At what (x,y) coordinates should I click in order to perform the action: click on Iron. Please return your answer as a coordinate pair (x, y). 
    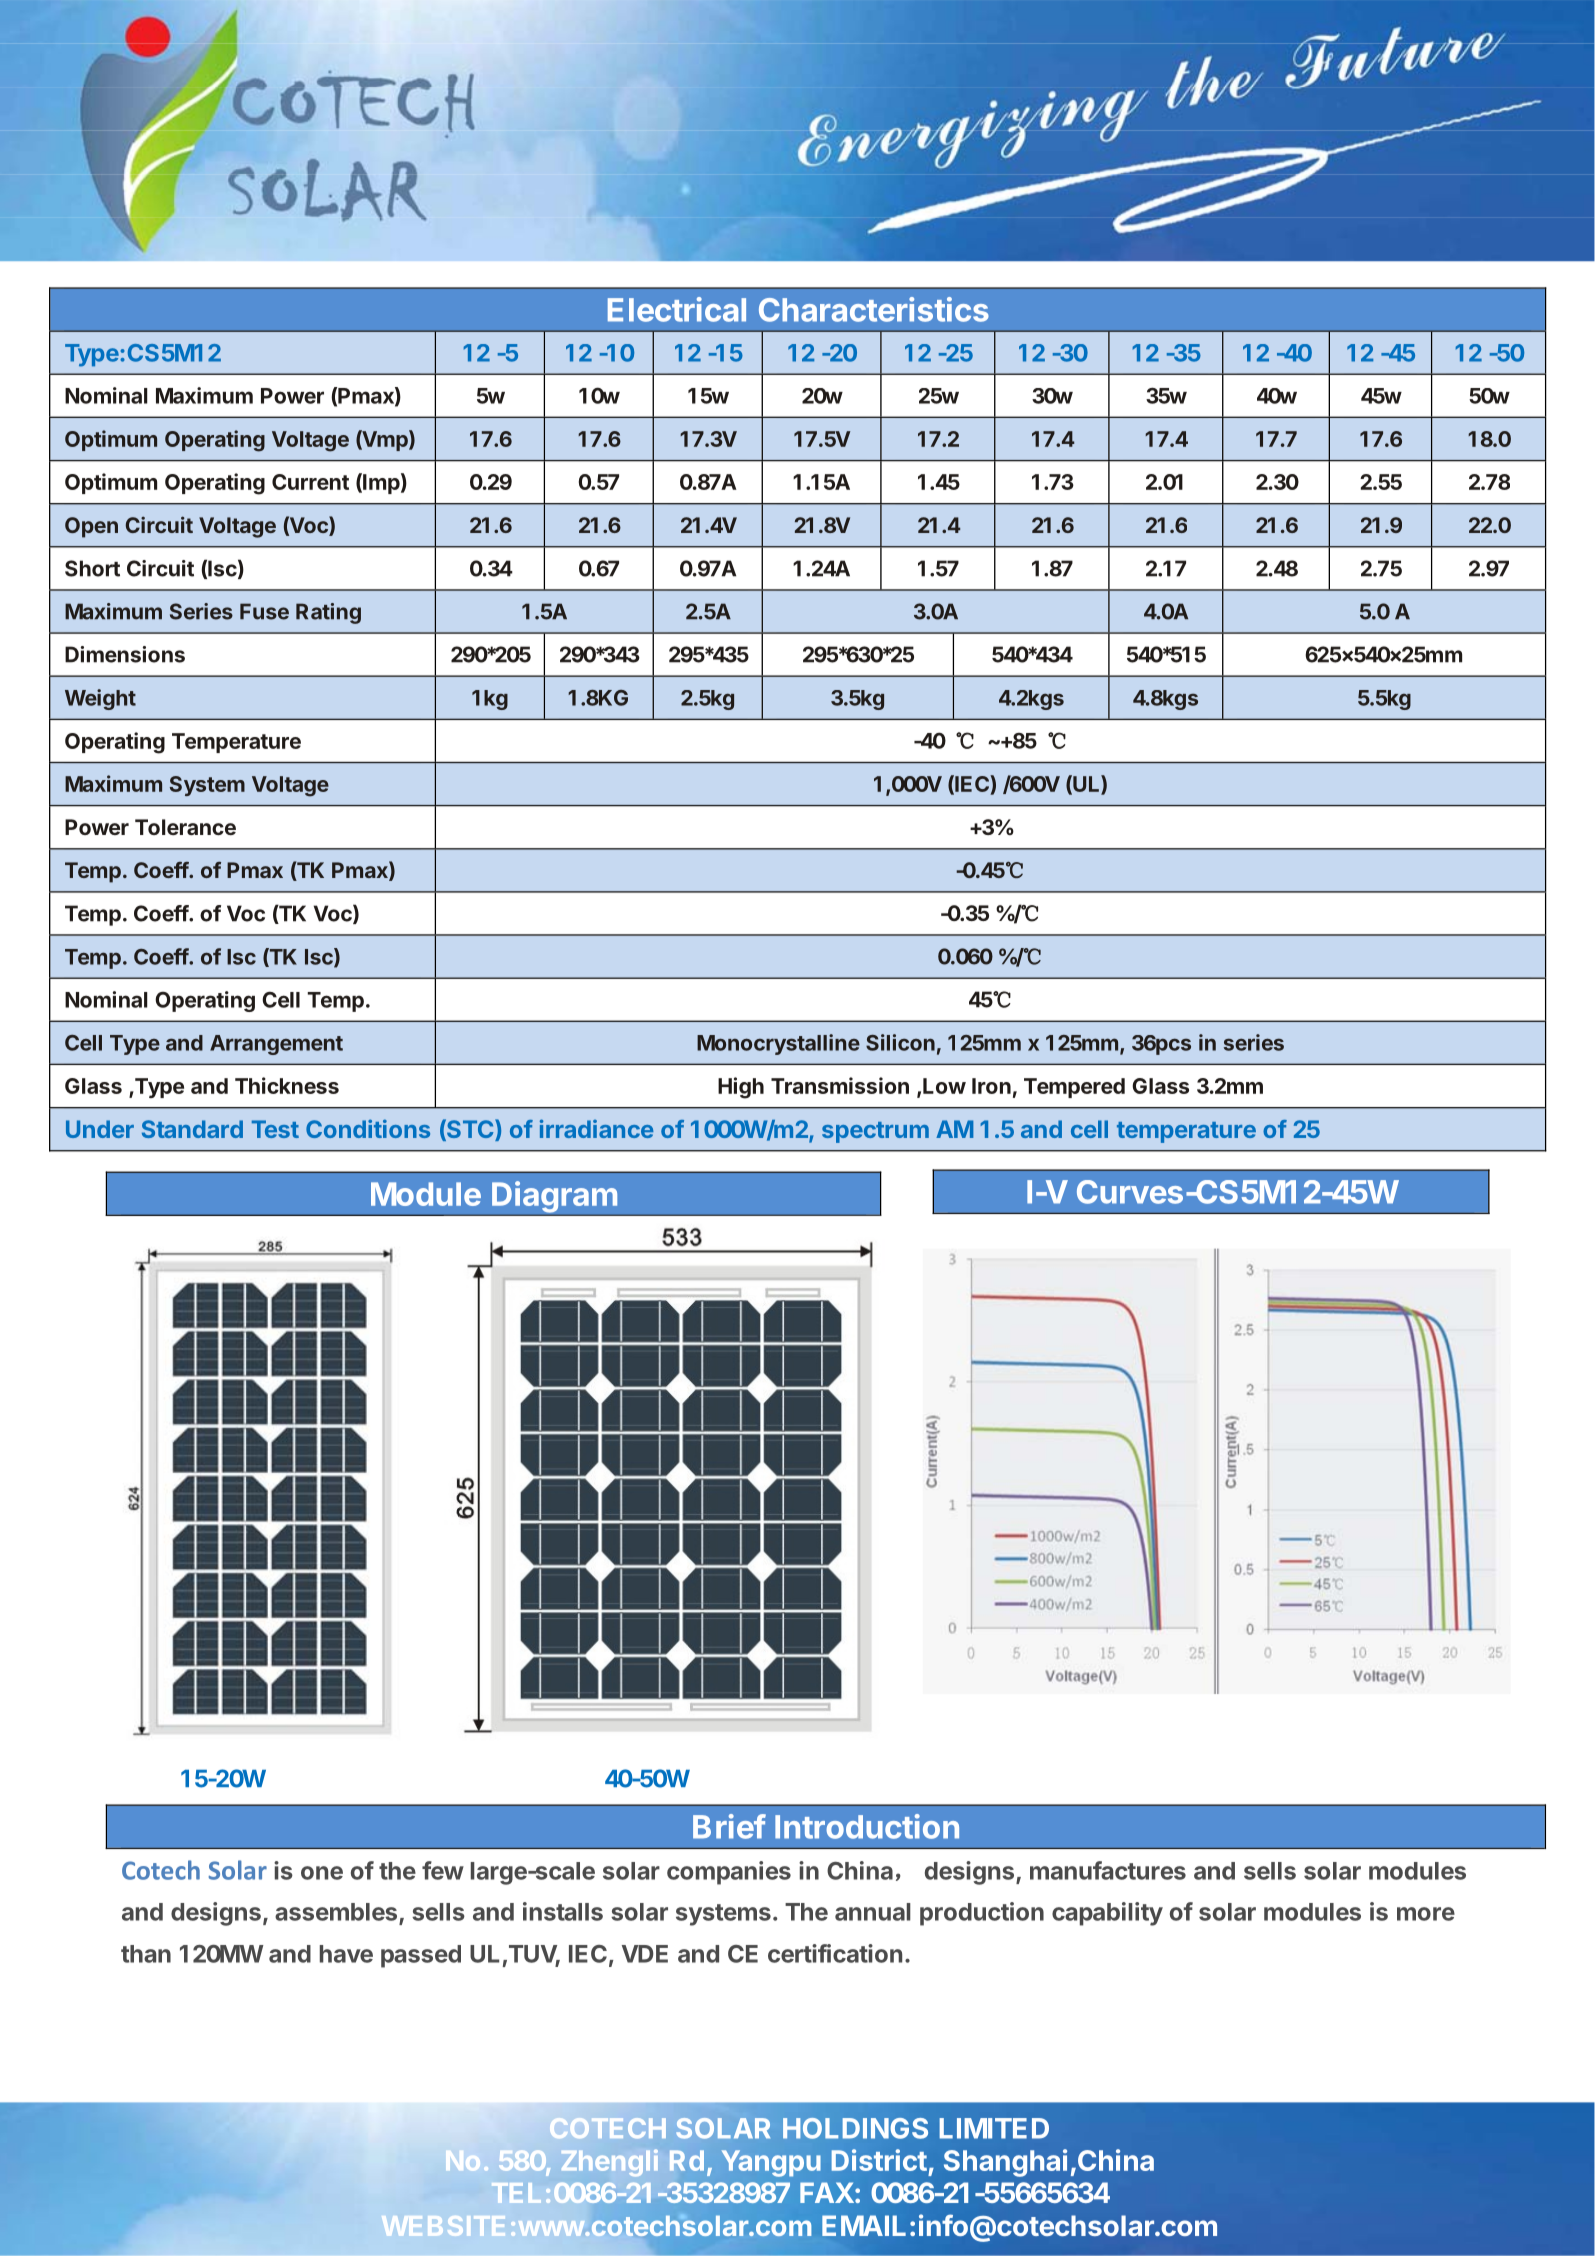
    Looking at the image, I should click on (991, 1086).
